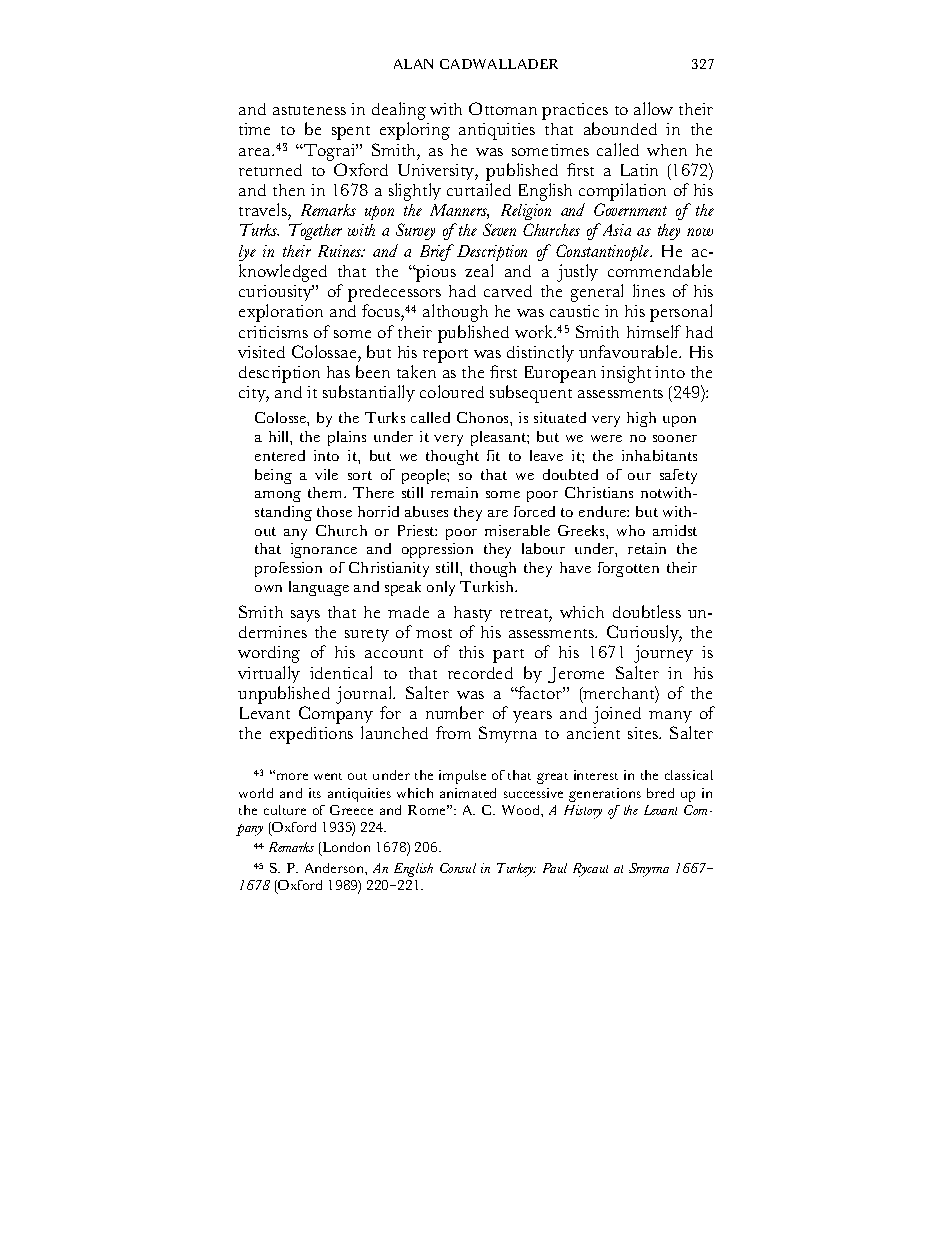  I want to click on exploration, so click(281, 313).
